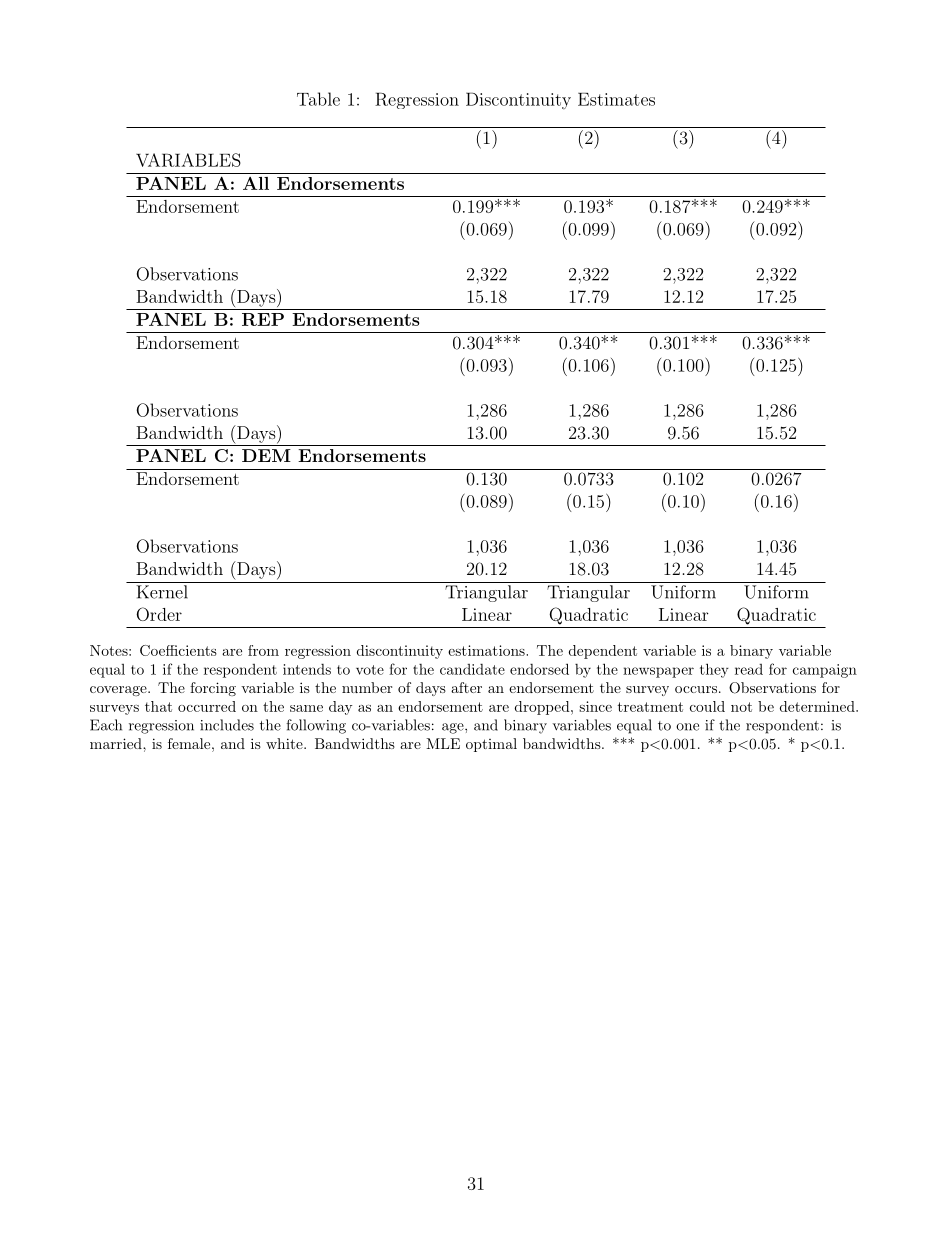 The height and width of the screenshot is (1233, 952). Describe the element at coordinates (159, 614) in the screenshot. I see `Order` at that location.
